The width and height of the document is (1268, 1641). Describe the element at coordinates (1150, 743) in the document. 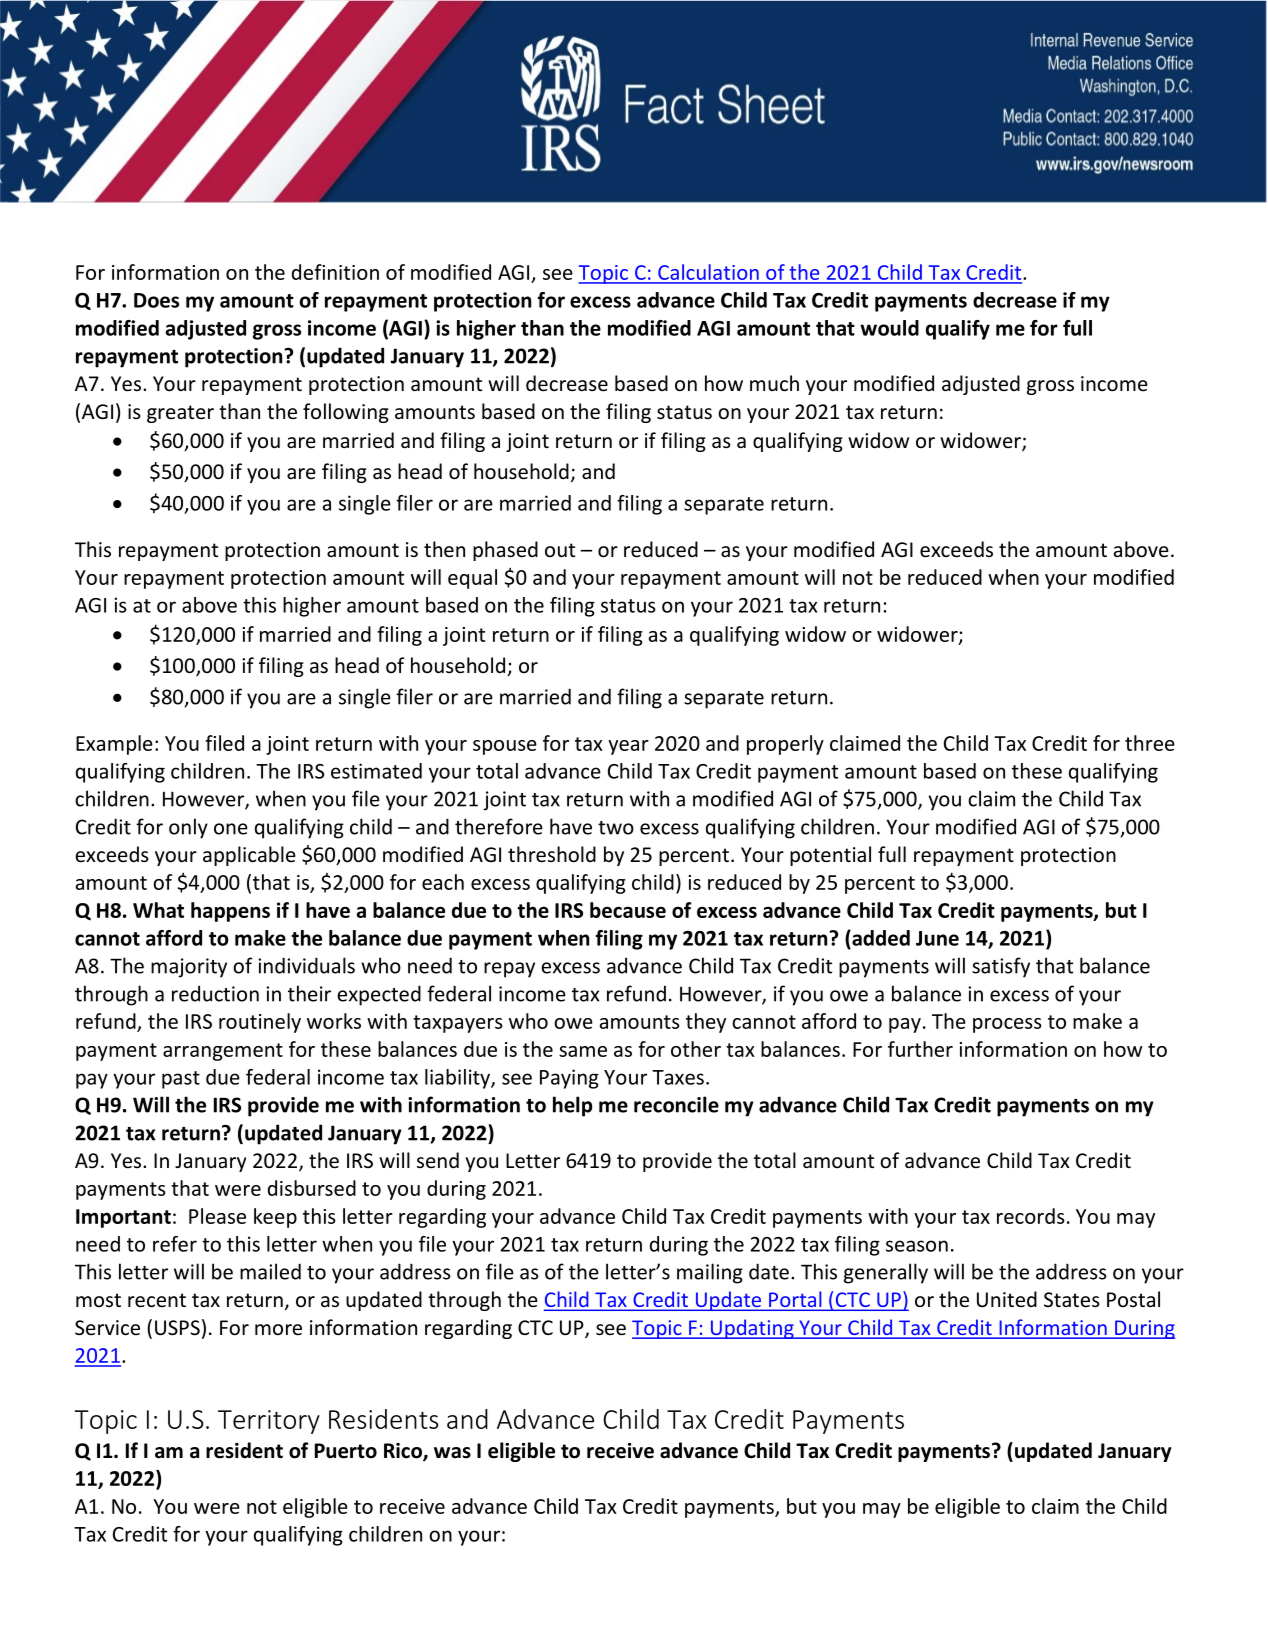

I see `three` at that location.
